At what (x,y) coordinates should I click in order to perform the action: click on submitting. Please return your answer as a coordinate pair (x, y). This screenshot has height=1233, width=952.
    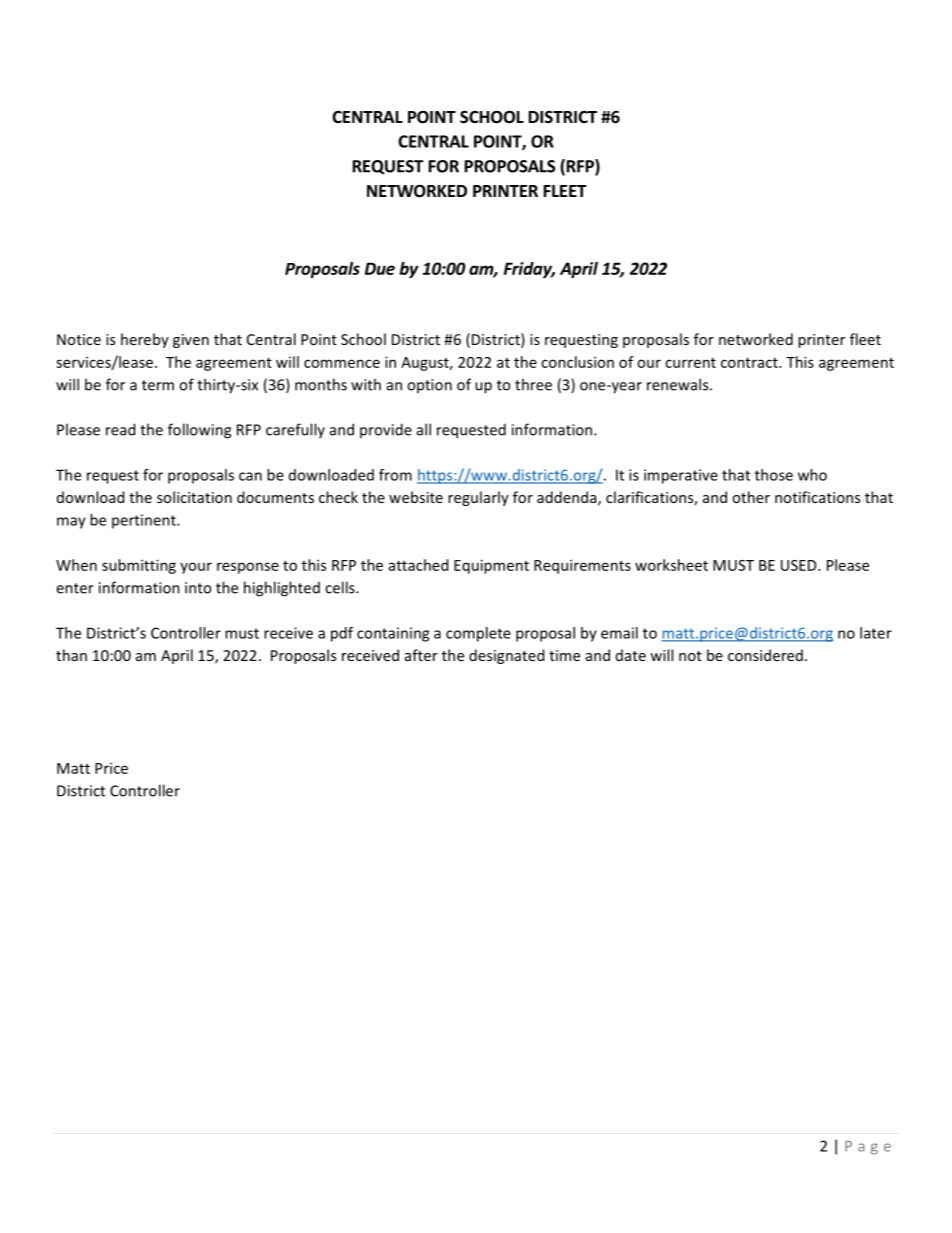
    Looking at the image, I should click on (139, 566).
